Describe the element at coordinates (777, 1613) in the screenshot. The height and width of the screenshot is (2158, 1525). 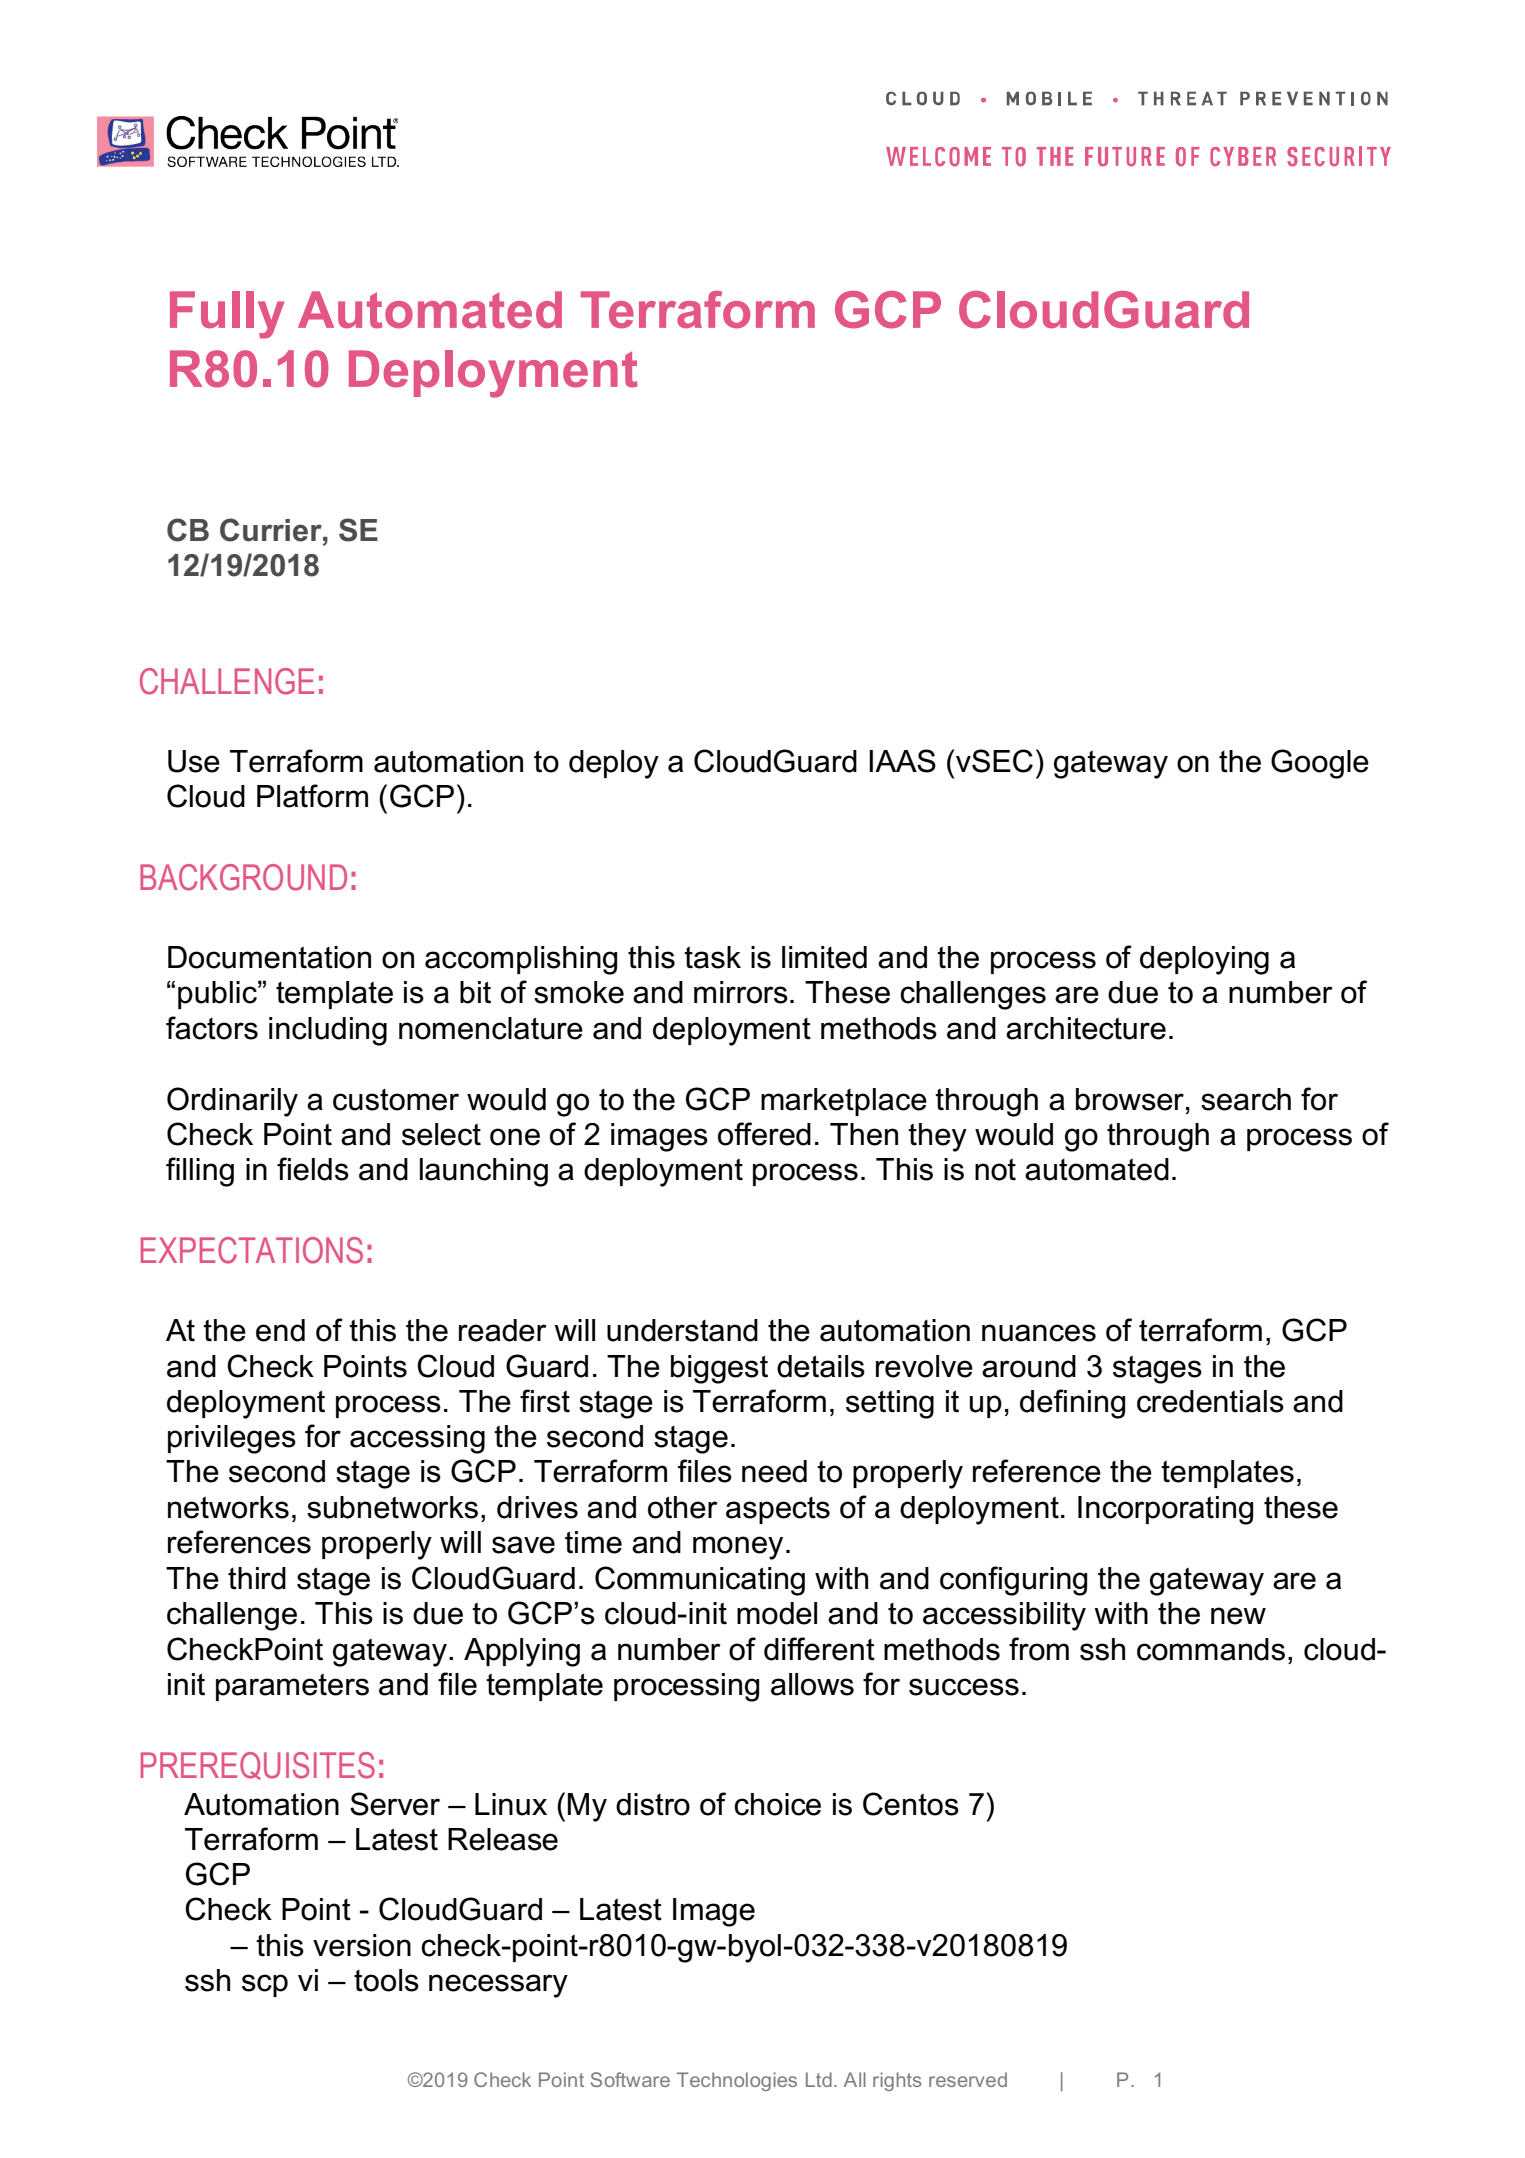
I see `model` at that location.
